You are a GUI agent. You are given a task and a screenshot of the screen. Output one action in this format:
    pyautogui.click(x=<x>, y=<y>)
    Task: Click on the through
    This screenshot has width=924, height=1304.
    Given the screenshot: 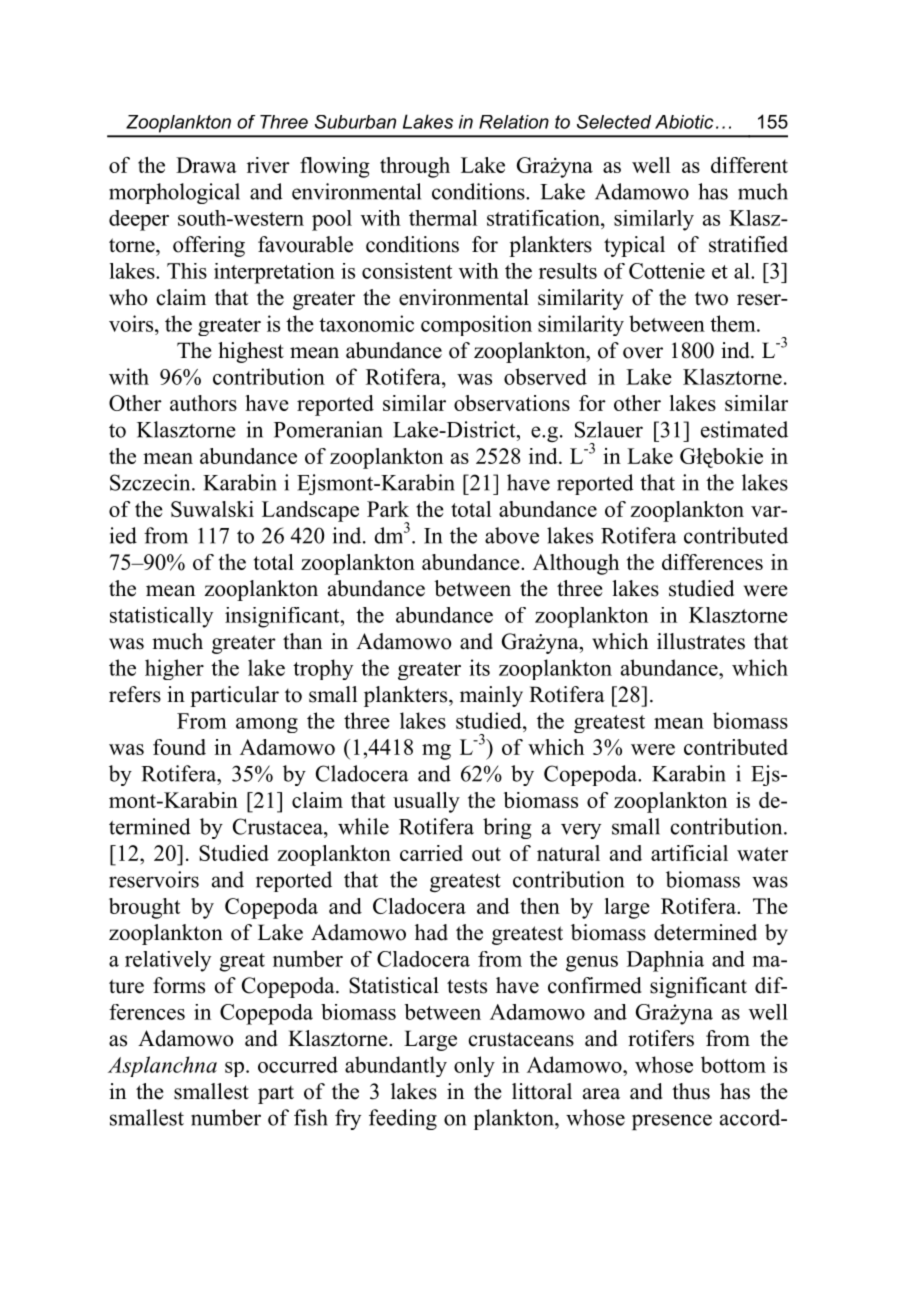 What is the action you would take?
    pyautogui.click(x=415, y=167)
